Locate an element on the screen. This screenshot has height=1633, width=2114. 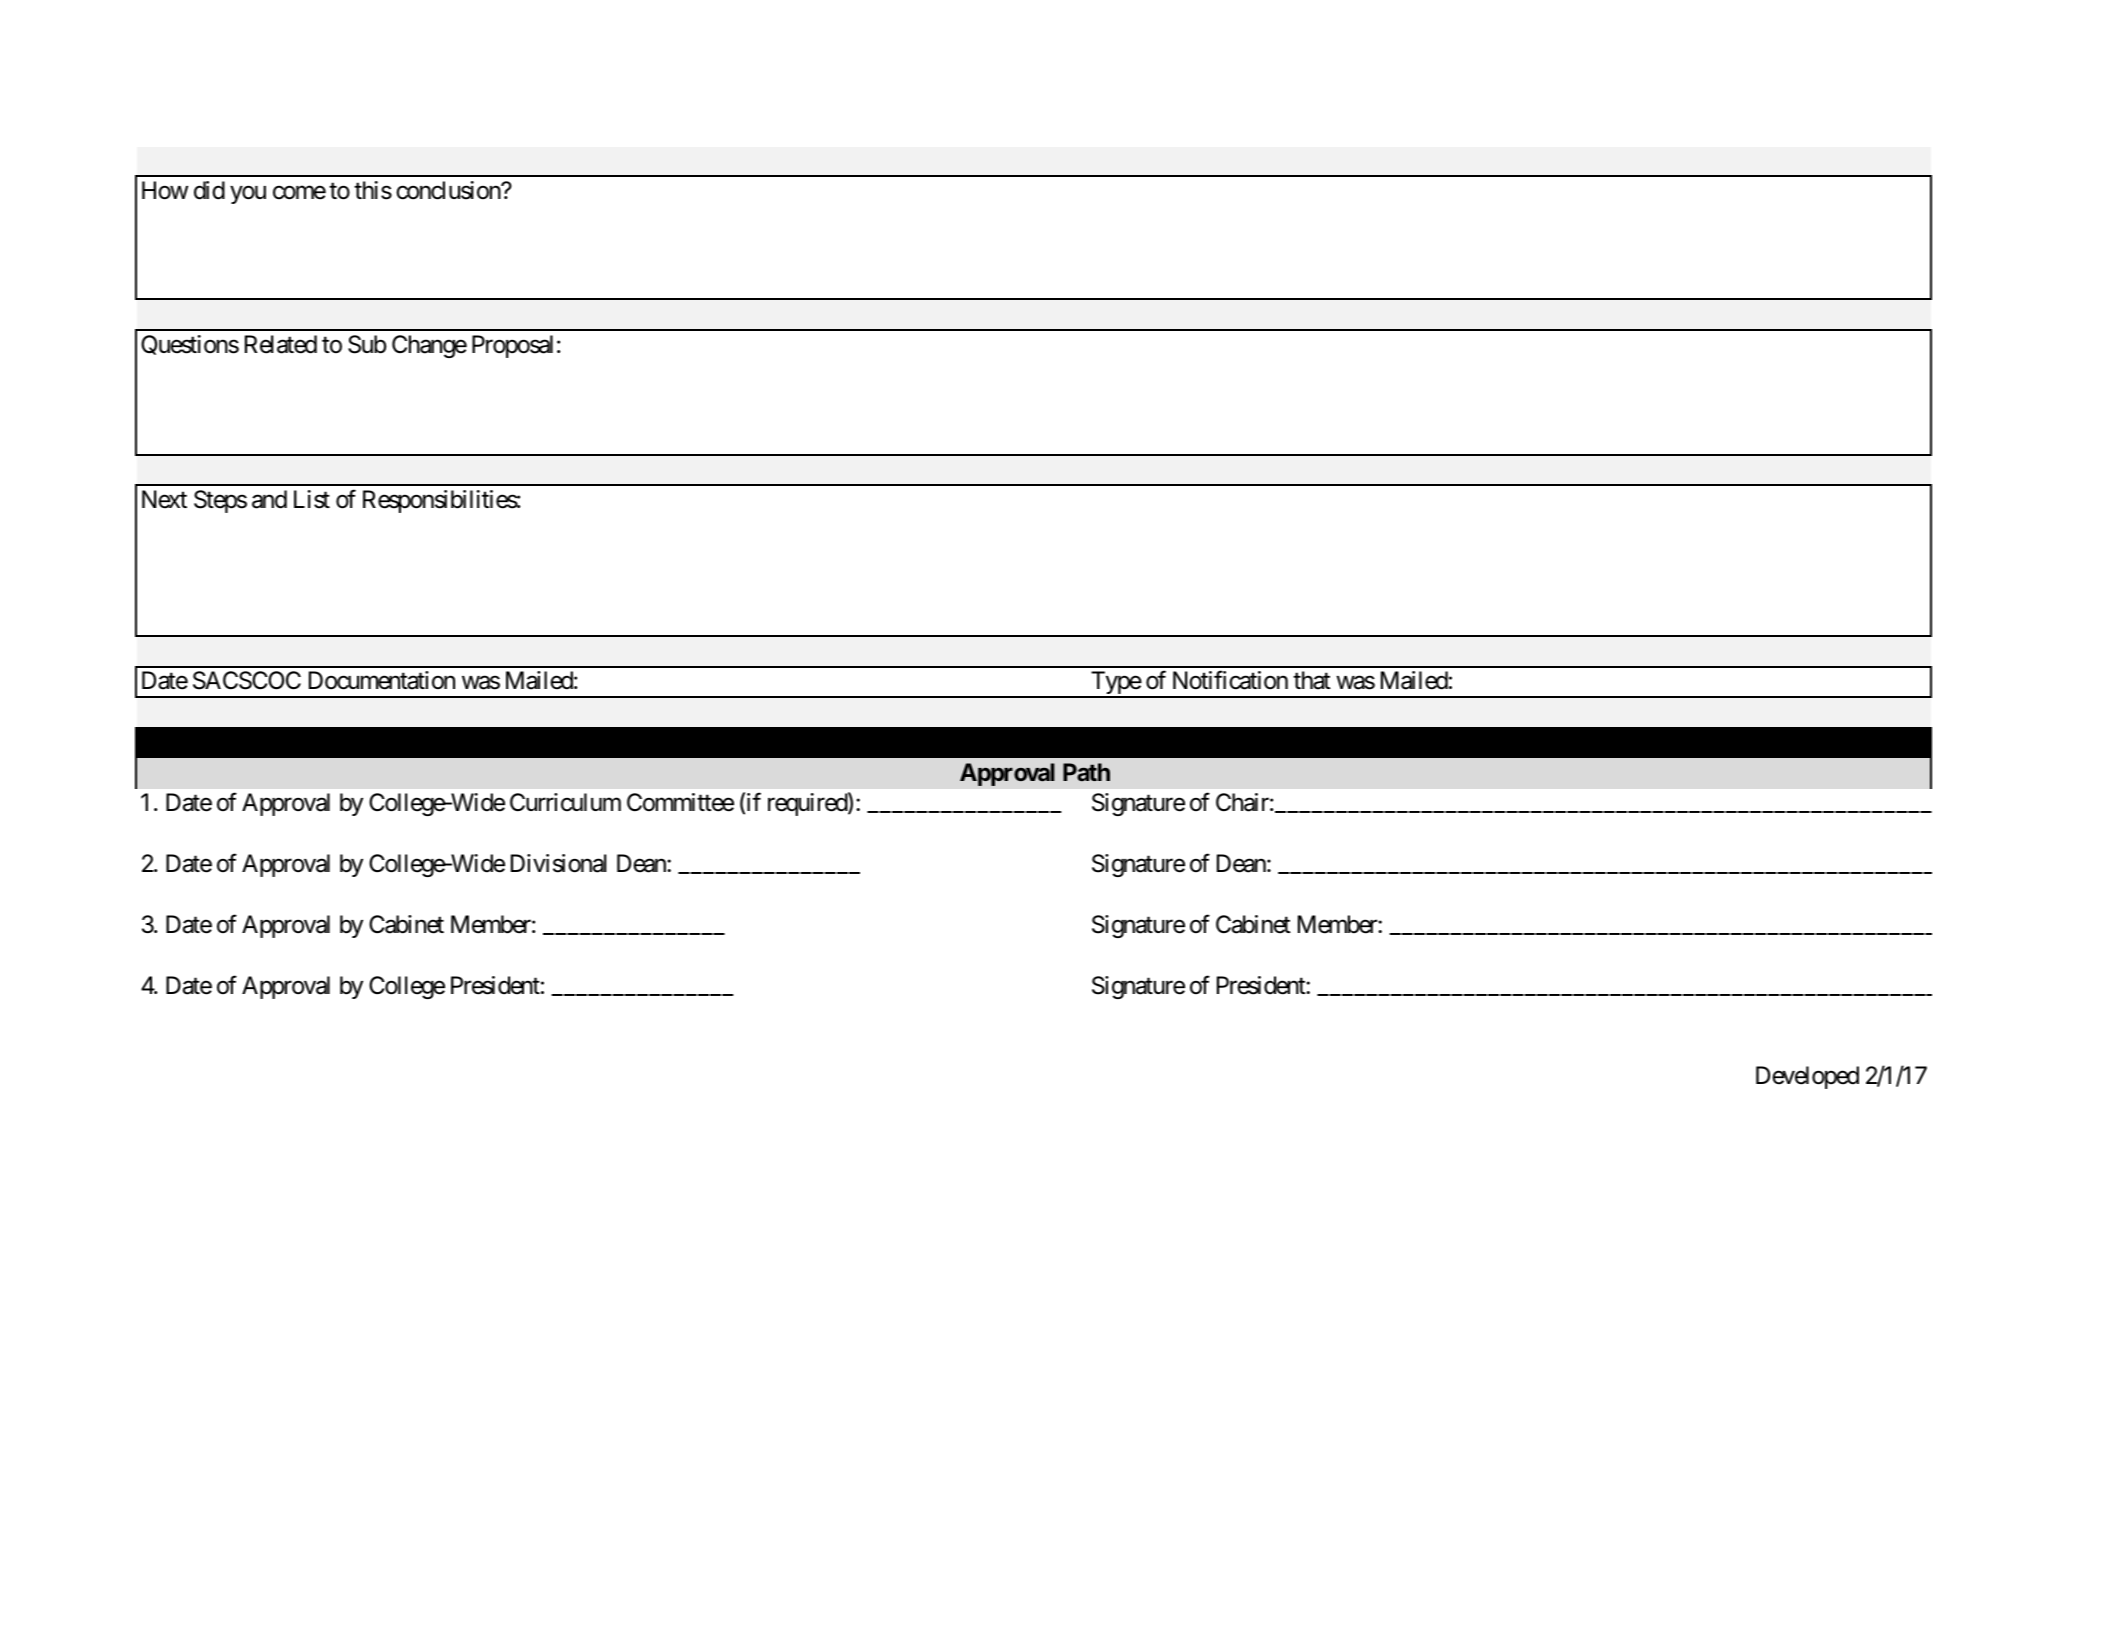
Proposal is located at coordinates (512, 346).
